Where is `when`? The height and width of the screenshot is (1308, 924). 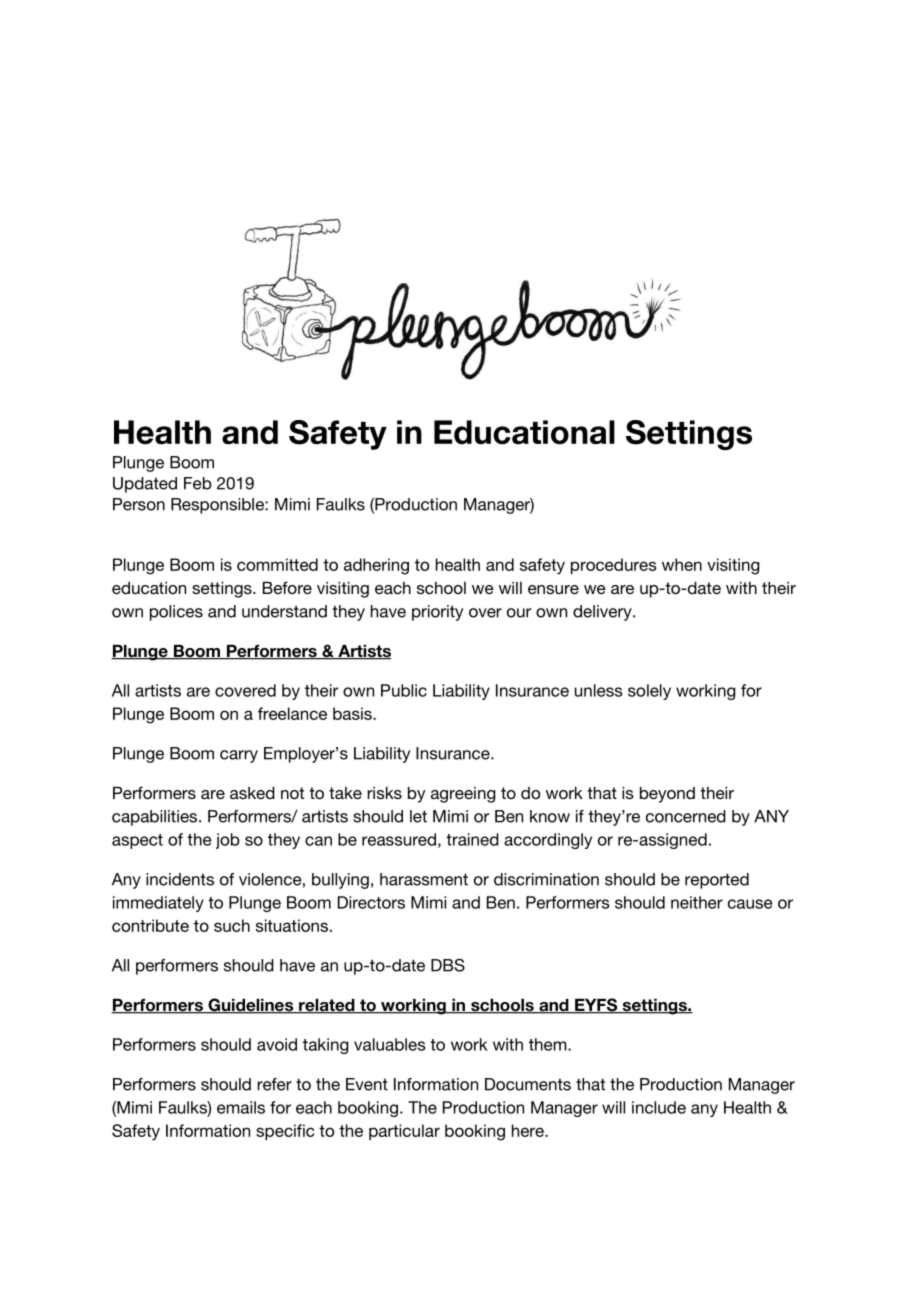 when is located at coordinates (682, 564).
